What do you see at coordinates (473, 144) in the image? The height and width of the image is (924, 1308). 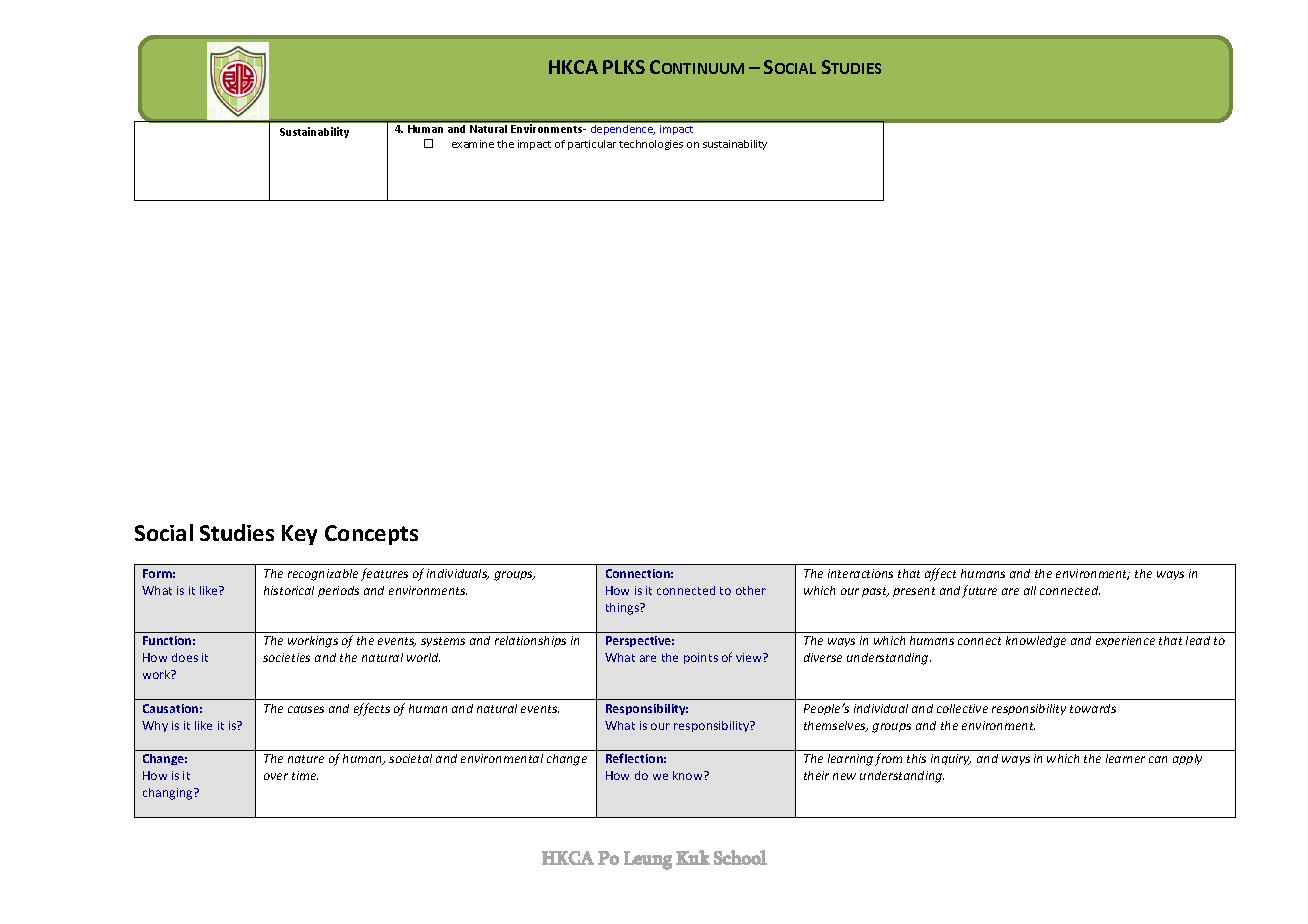 I see `examine` at bounding box center [473, 144].
